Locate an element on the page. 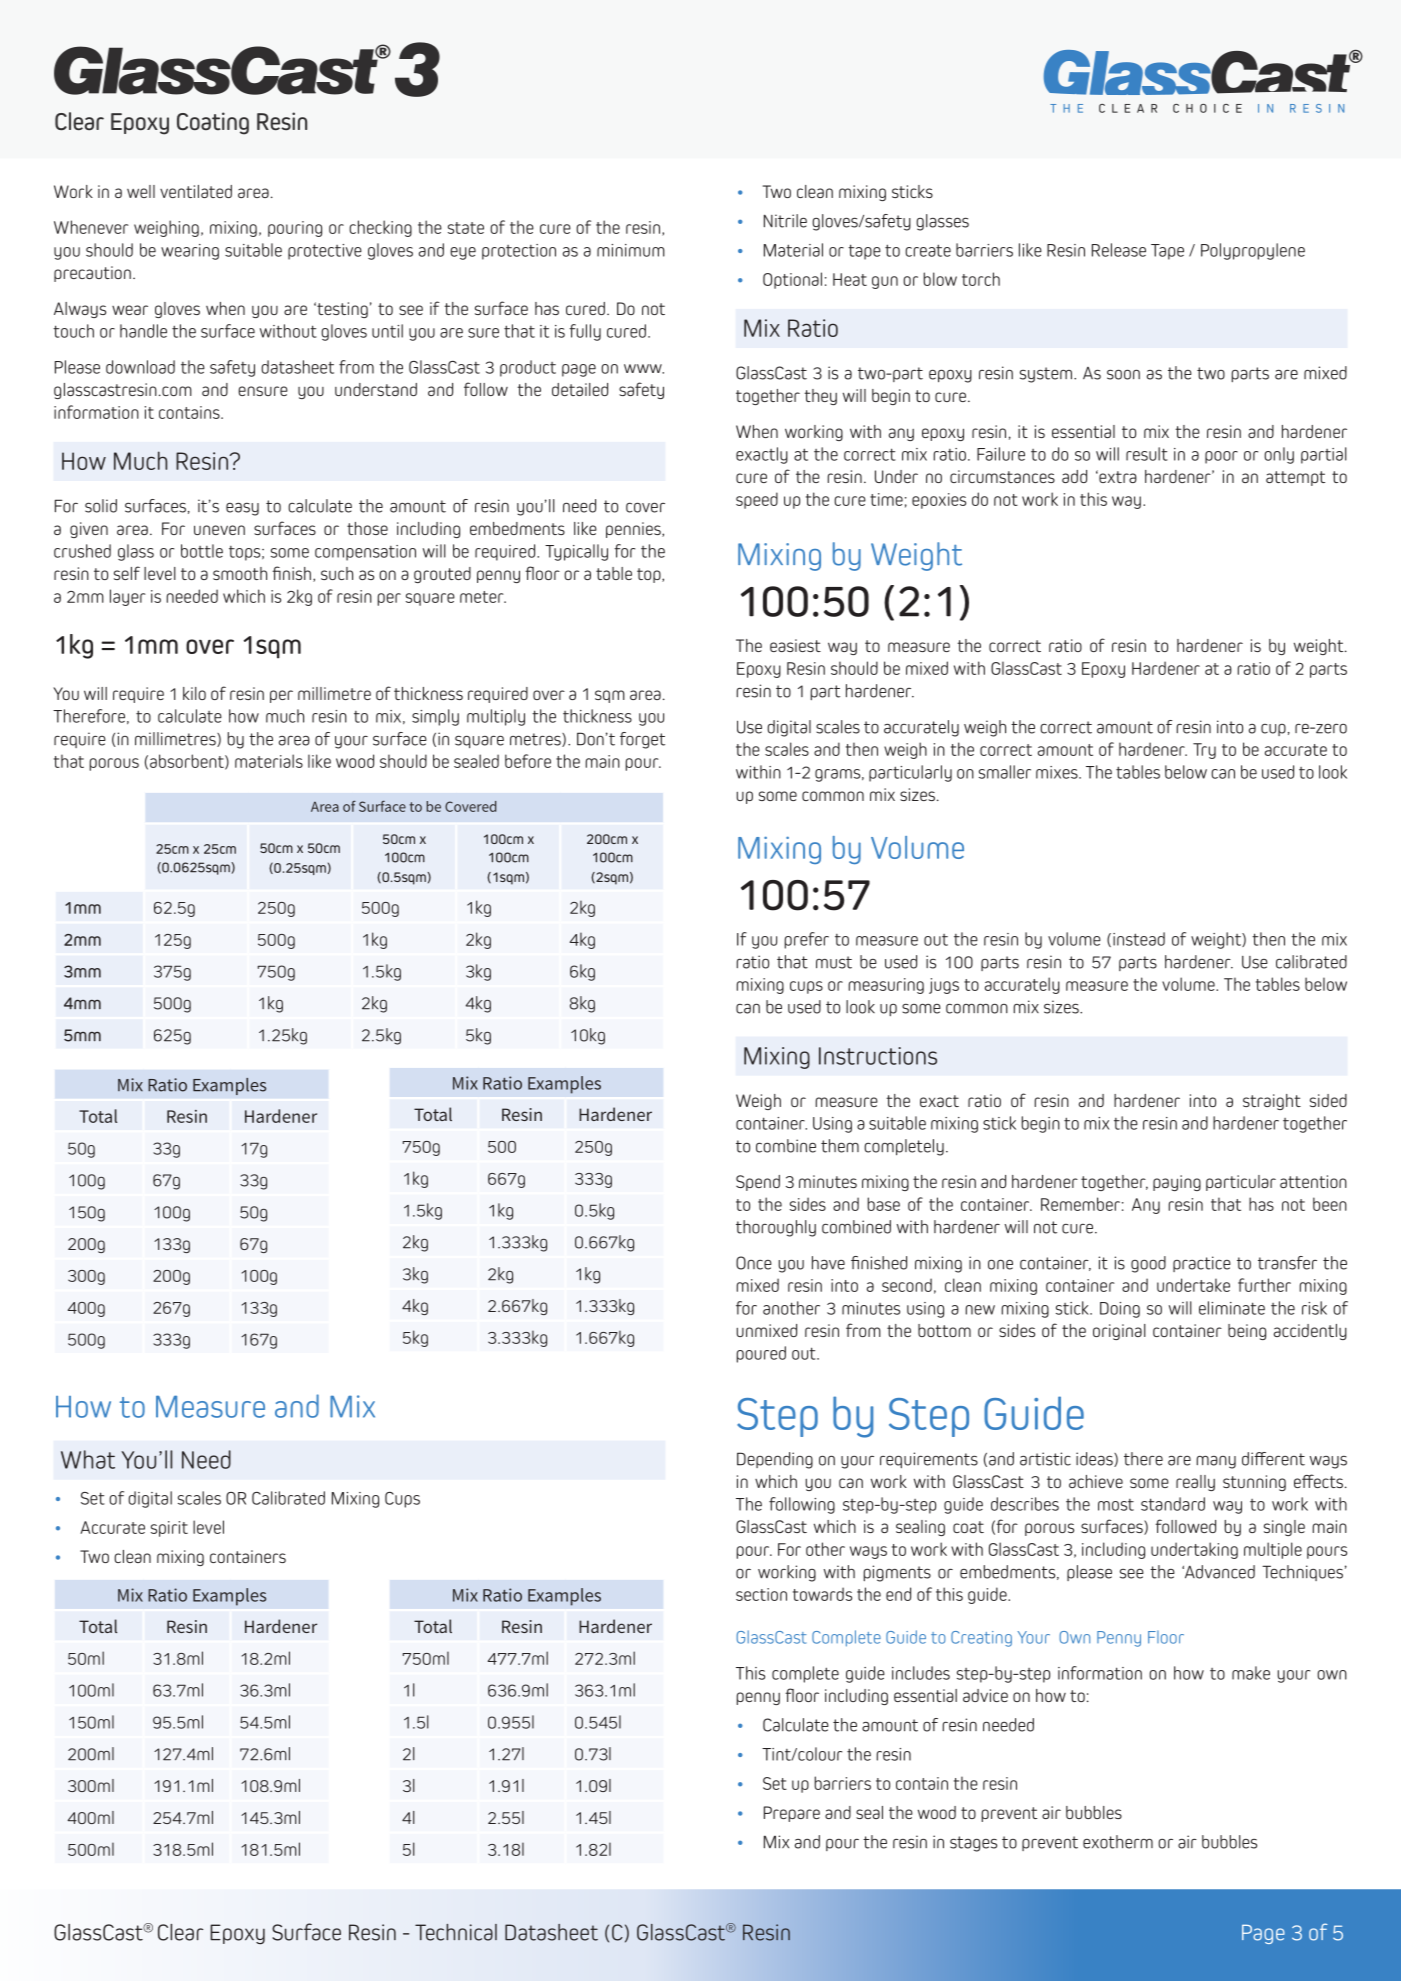 The height and width of the document is (1981, 1401). kilo is located at coordinates (194, 693).
